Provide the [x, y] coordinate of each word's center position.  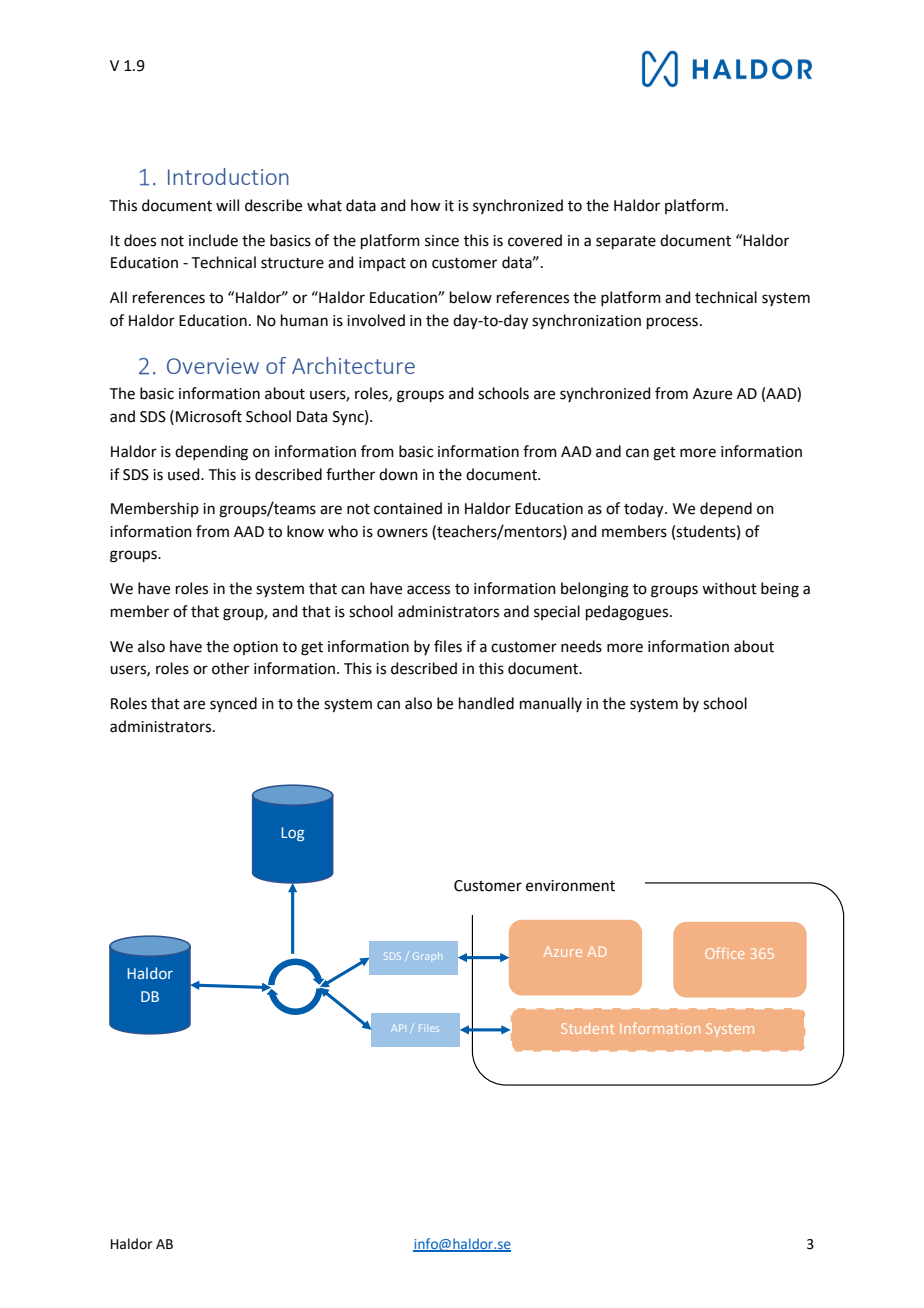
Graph [428, 956]
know [305, 531]
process [672, 323]
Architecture [353, 365]
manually [551, 704]
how [425, 205]
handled [486, 703]
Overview [213, 366]
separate [626, 242]
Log [292, 834]
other [230, 668]
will [227, 205]
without [729, 588]
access [428, 590]
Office [724, 953]
